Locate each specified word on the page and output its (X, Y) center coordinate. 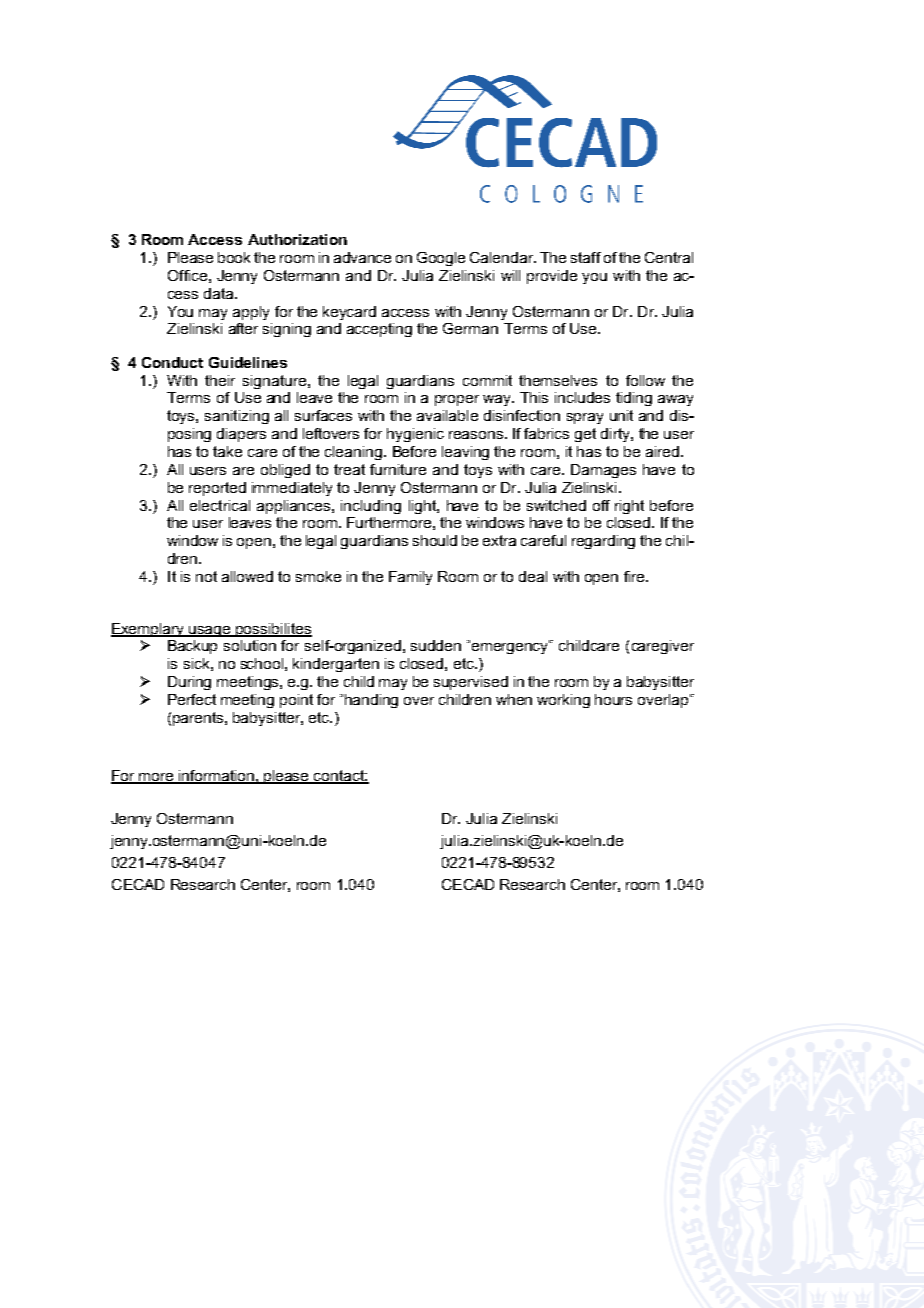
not (206, 576)
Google (441, 259)
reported (217, 489)
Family (410, 578)
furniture (398, 469)
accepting (379, 330)
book (234, 257)
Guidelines (248, 362)
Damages (603, 471)
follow (645, 380)
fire (635, 576)
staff (586, 257)
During (189, 683)
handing (371, 701)
